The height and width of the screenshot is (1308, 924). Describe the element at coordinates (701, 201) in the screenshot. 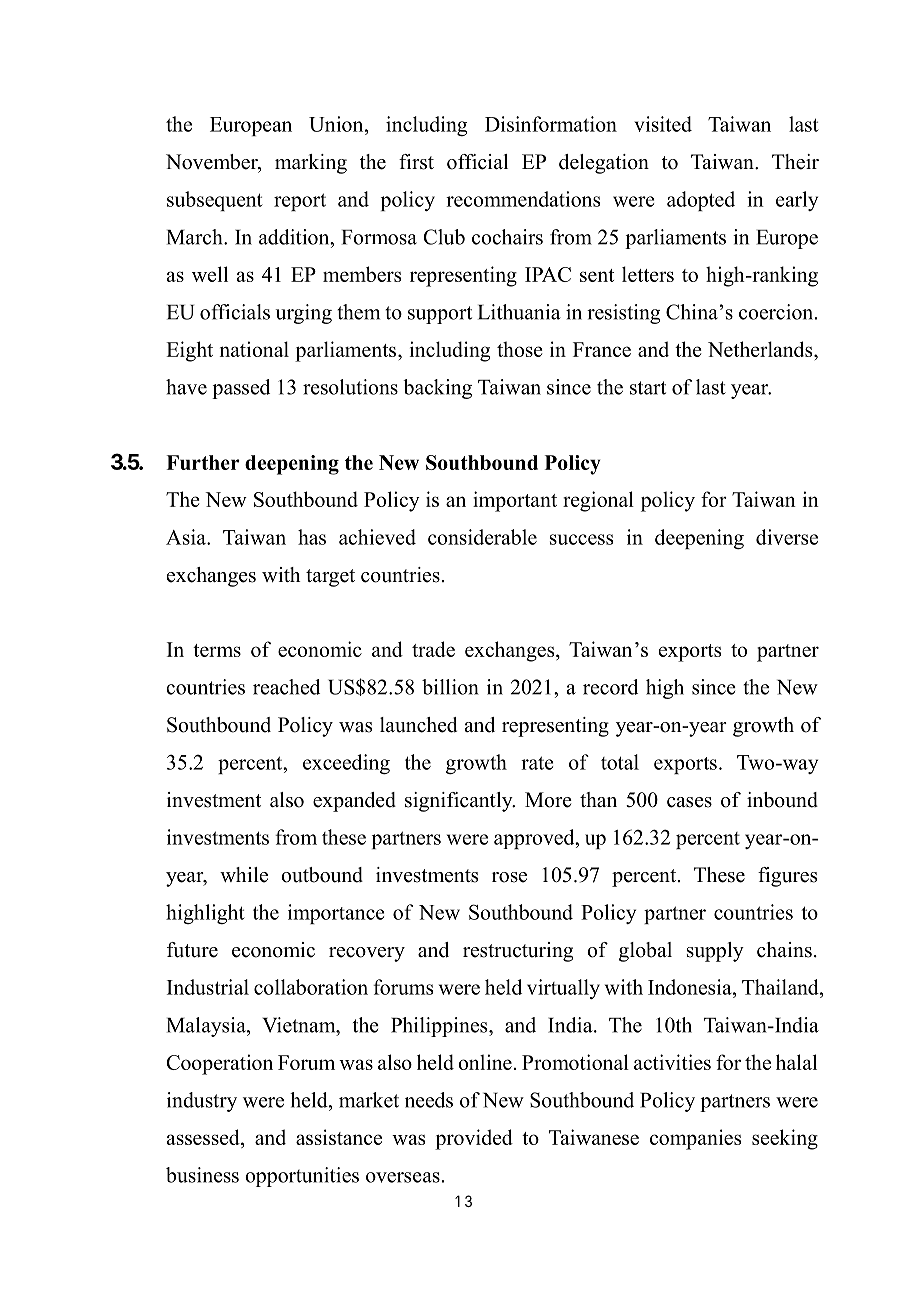

I see `adopted` at that location.
